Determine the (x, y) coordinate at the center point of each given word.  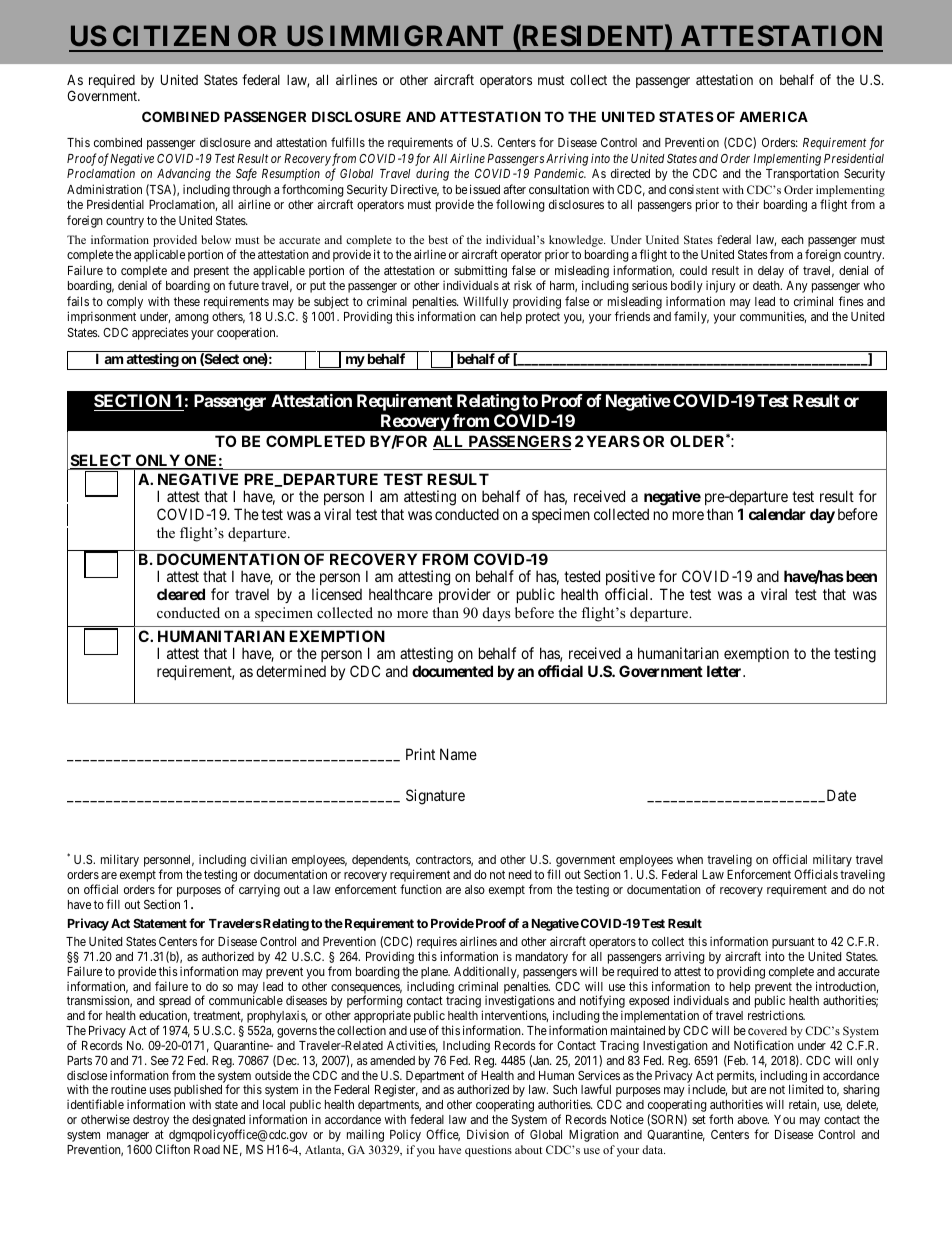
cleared (181, 594)
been (861, 576)
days (496, 614)
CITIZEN (171, 35)
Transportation (802, 174)
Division (488, 1134)
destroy (151, 1121)
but (739, 1089)
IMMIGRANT (416, 35)
